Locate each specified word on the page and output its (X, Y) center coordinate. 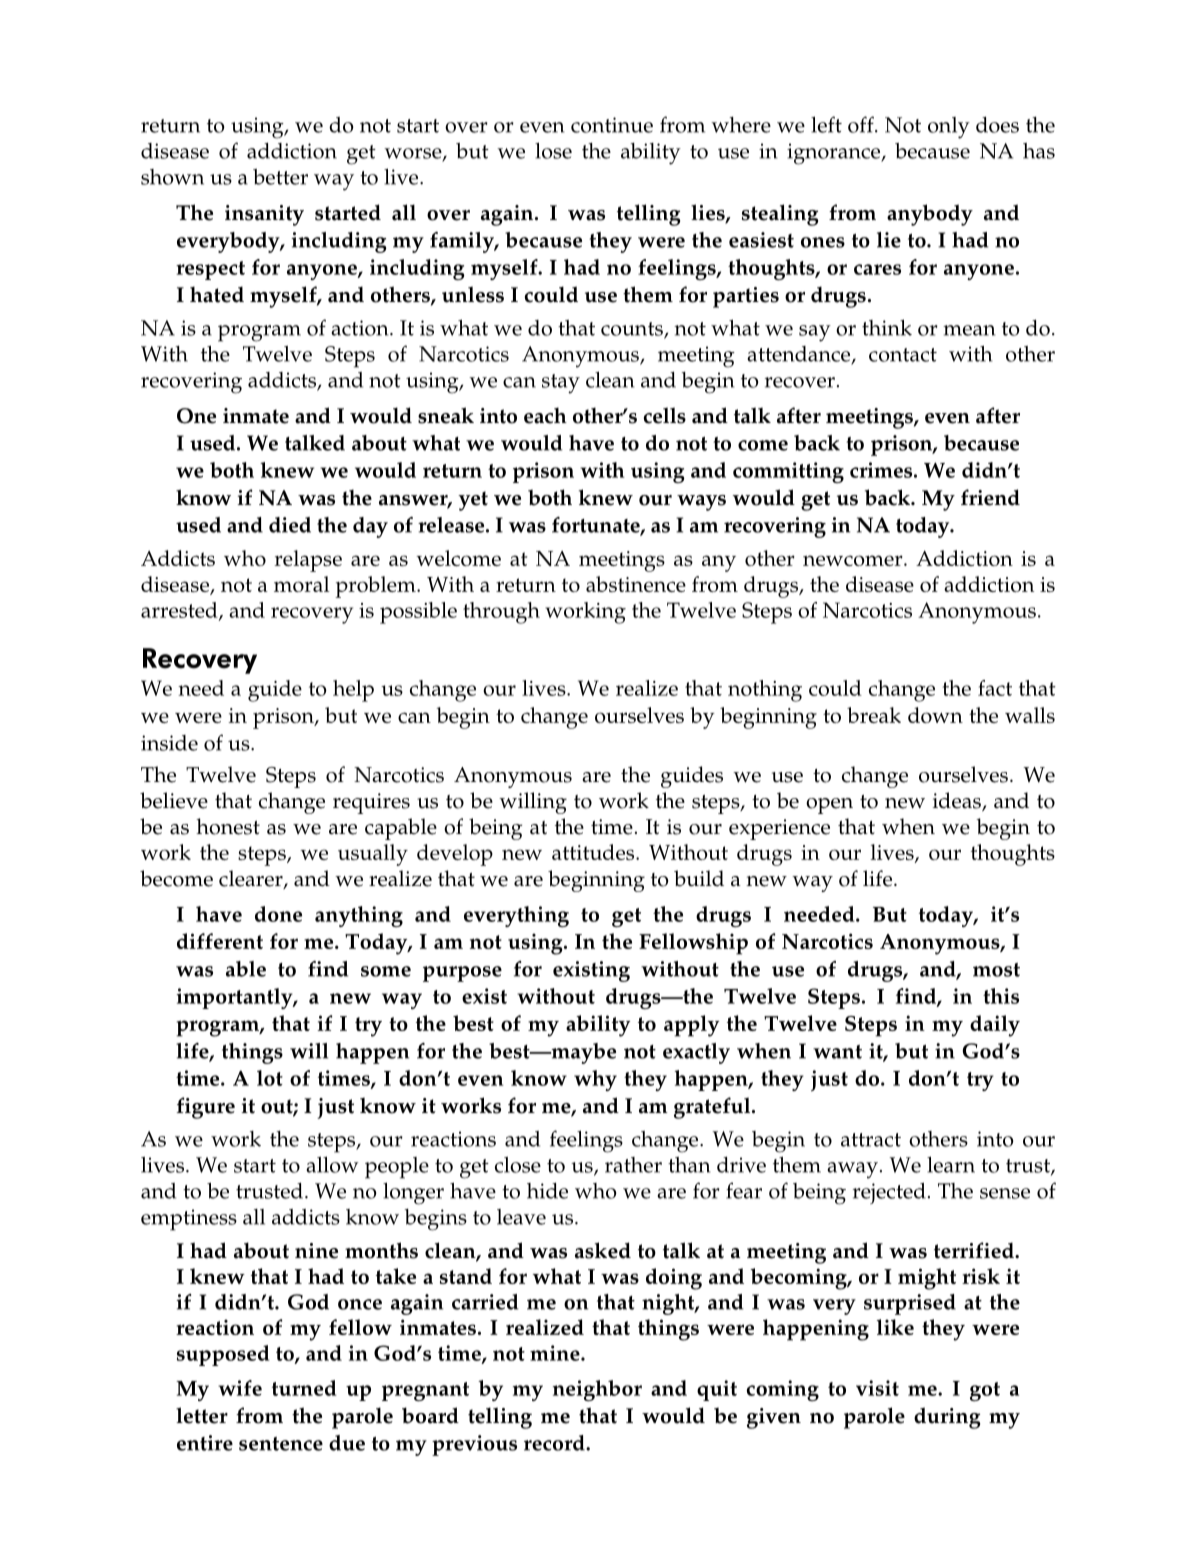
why (595, 1080)
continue (612, 125)
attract (871, 1140)
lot (270, 1078)
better (280, 177)
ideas (958, 801)
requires (371, 803)
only (949, 128)
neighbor (597, 1390)
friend (990, 497)
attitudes (594, 852)
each (545, 415)
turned (304, 1388)
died (290, 525)
